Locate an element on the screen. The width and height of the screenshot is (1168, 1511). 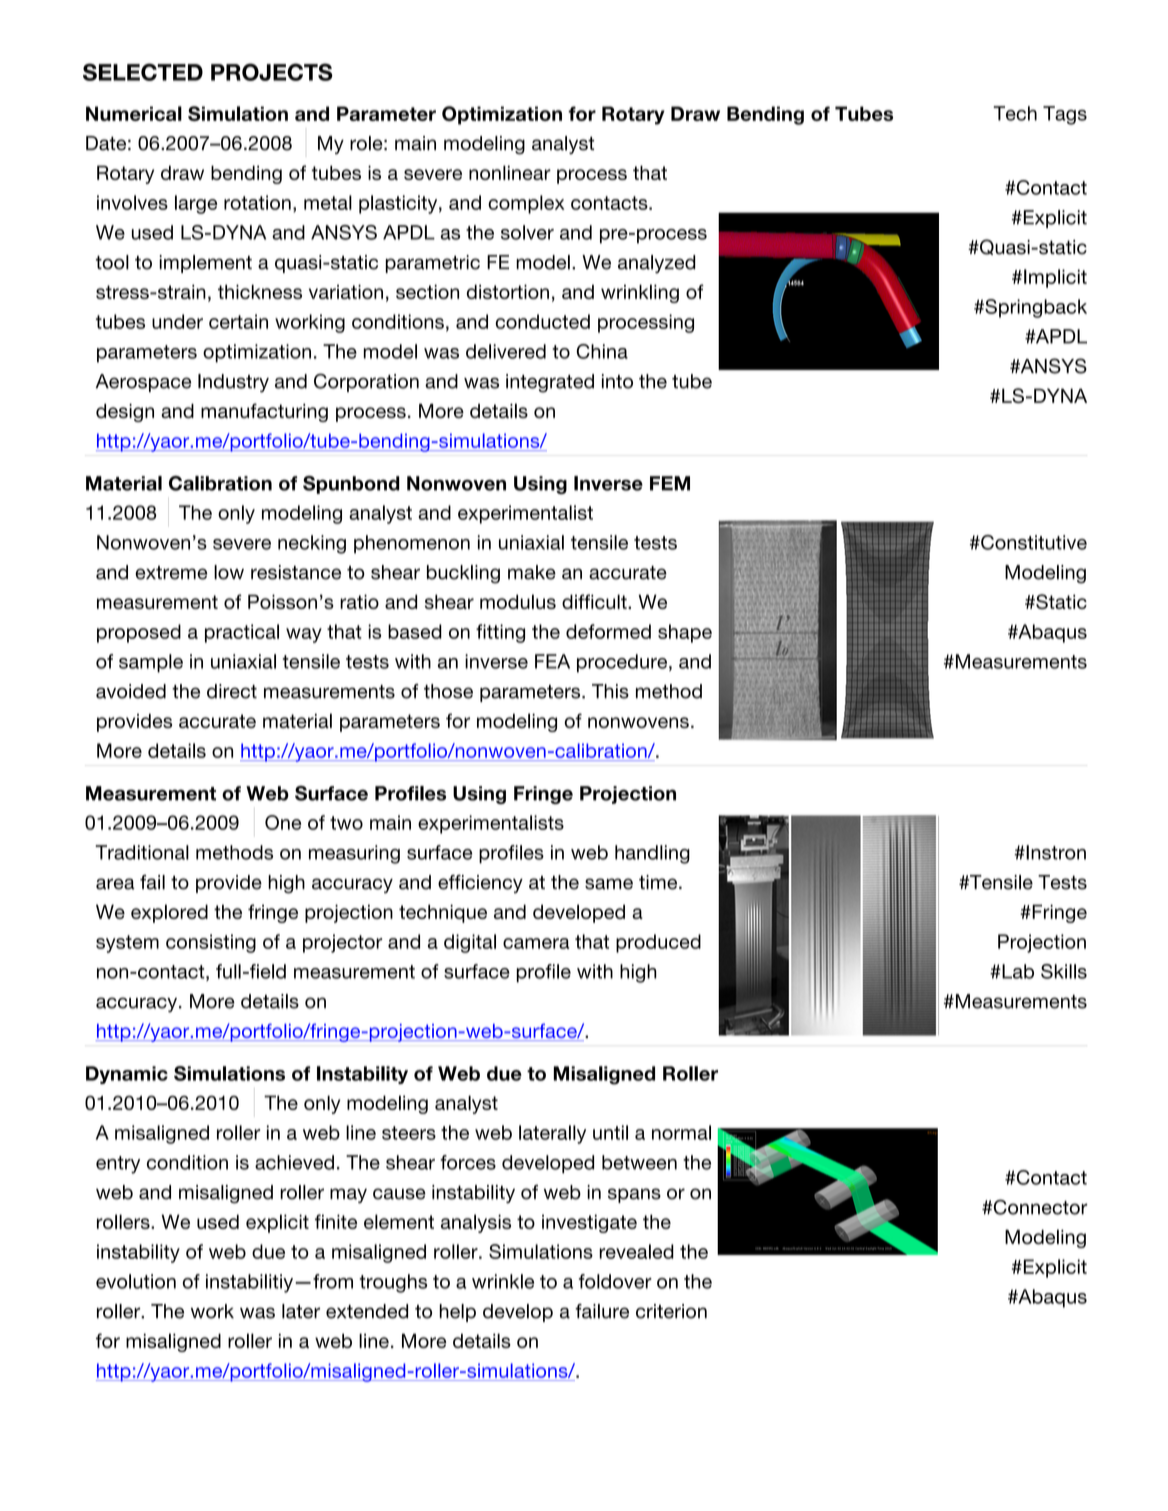
Lab is located at coordinates (1017, 971).
